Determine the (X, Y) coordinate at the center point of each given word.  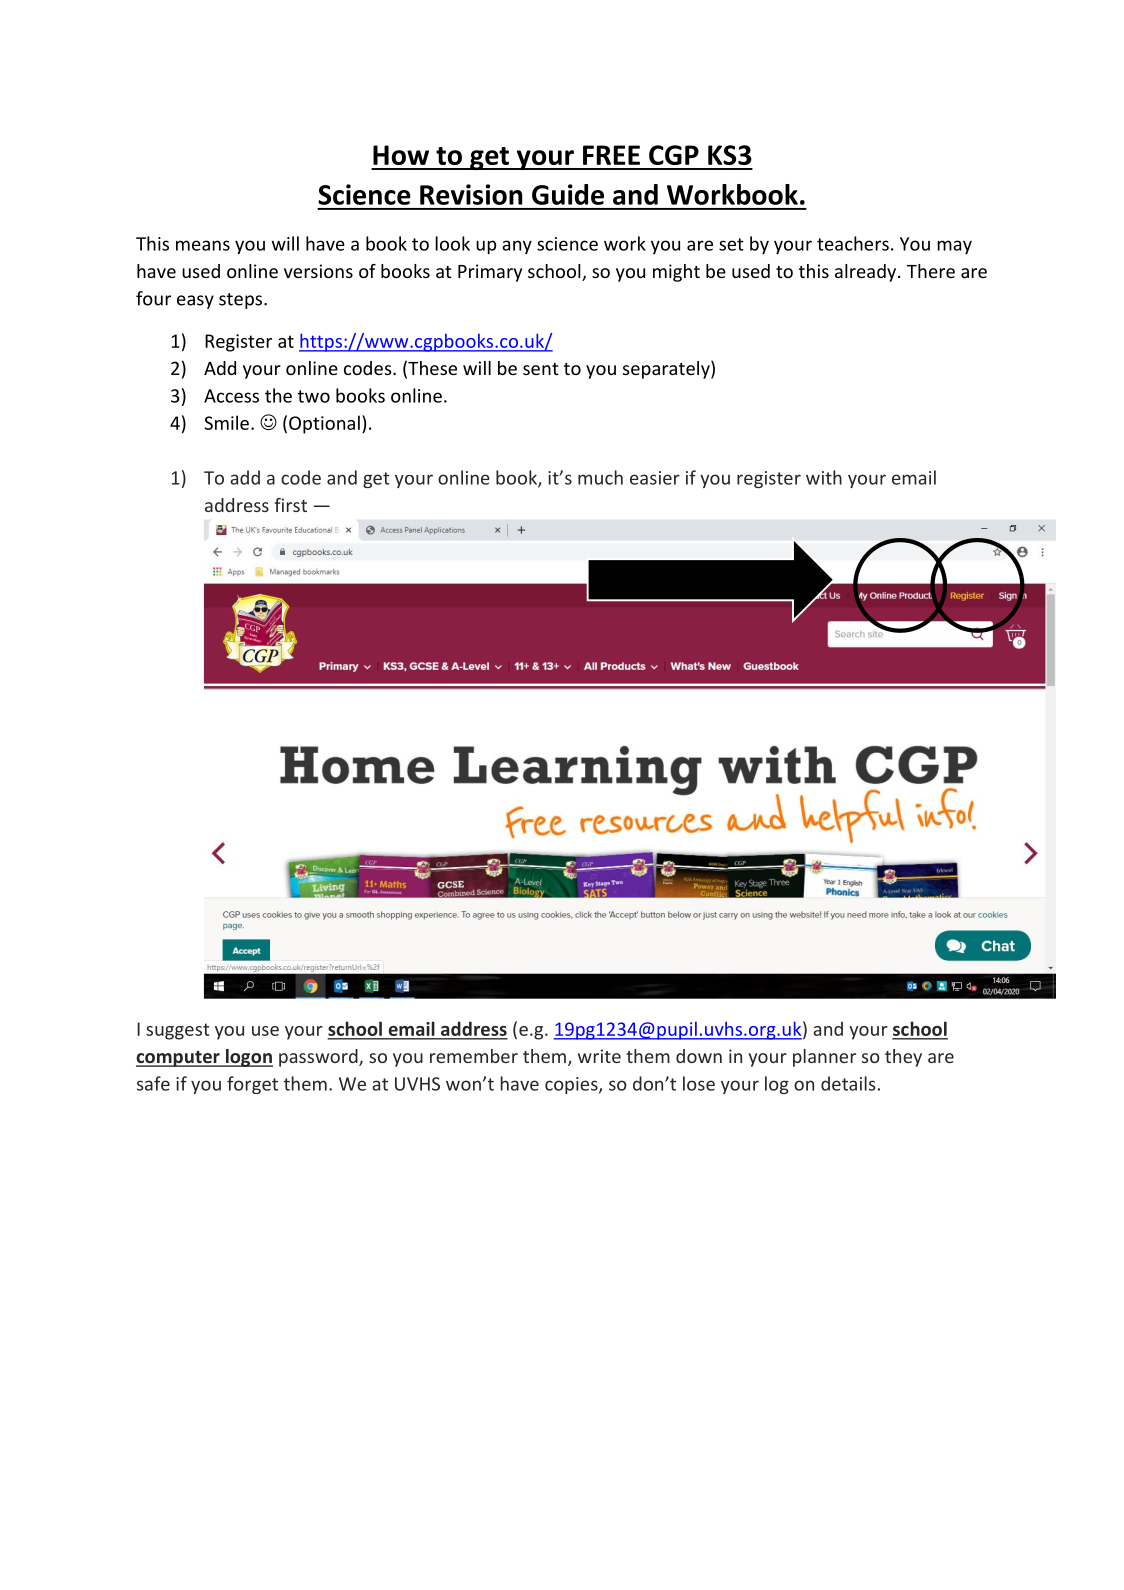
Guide (568, 194)
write (599, 1056)
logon (248, 1058)
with (824, 477)
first (290, 505)
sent (541, 369)
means (203, 245)
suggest (177, 1031)
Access (231, 396)
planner (824, 1058)
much (600, 477)
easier (655, 478)
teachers (853, 243)
